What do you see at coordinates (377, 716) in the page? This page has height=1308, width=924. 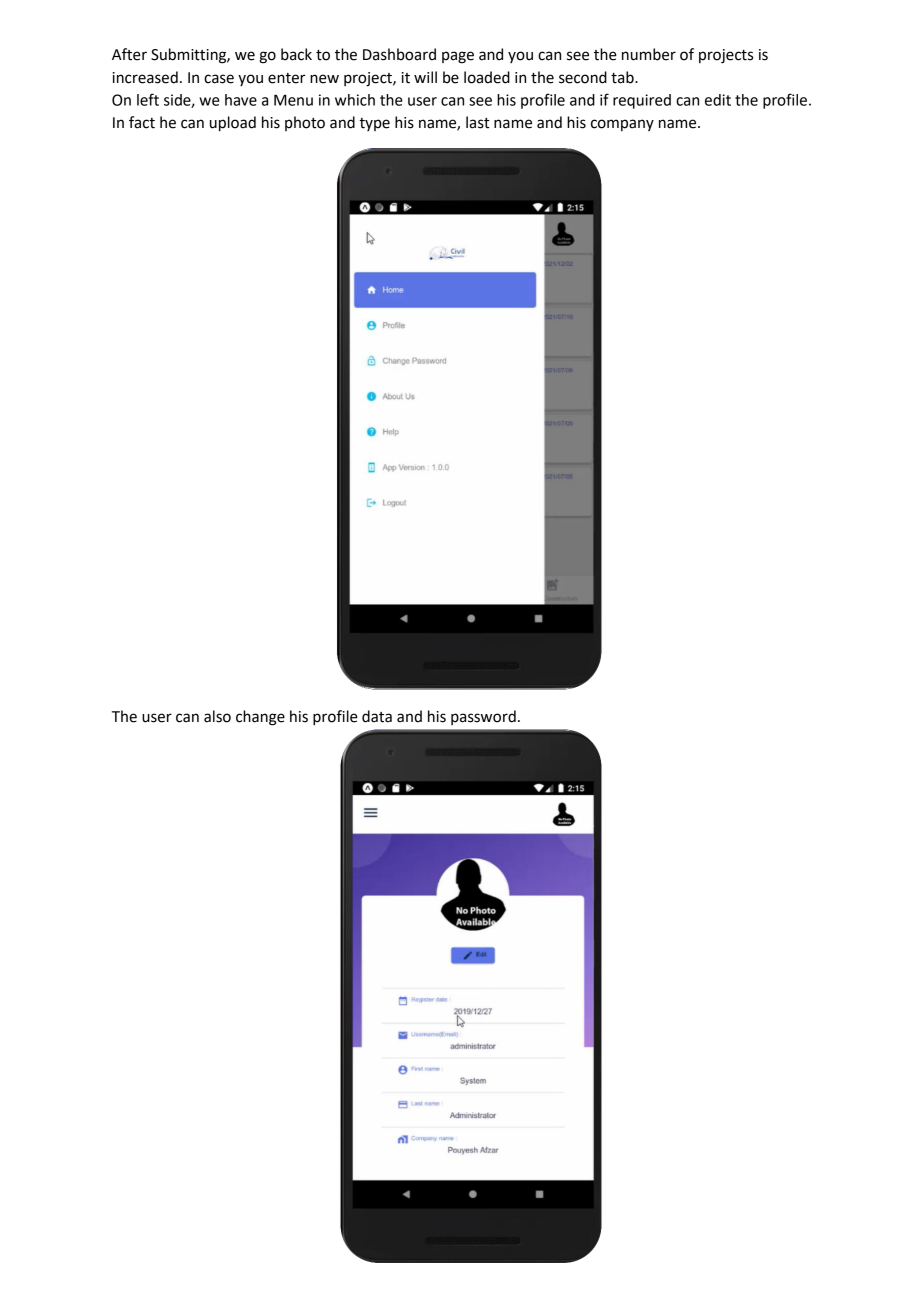 I see `data` at bounding box center [377, 716].
